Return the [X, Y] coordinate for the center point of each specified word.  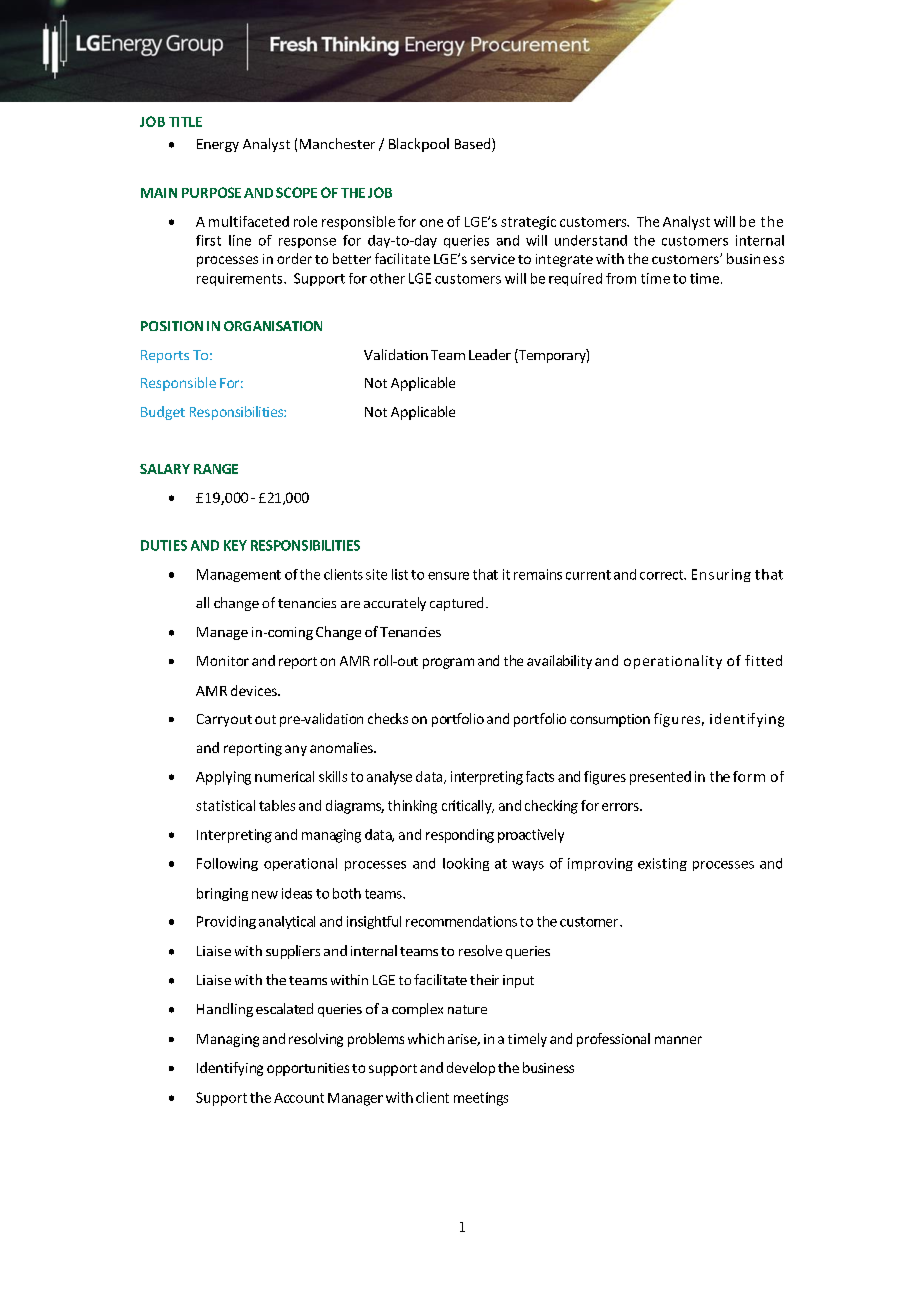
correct [663, 575]
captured [456, 604]
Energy [218, 145]
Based [474, 145]
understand [591, 240]
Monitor [223, 661]
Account [299, 1098]
